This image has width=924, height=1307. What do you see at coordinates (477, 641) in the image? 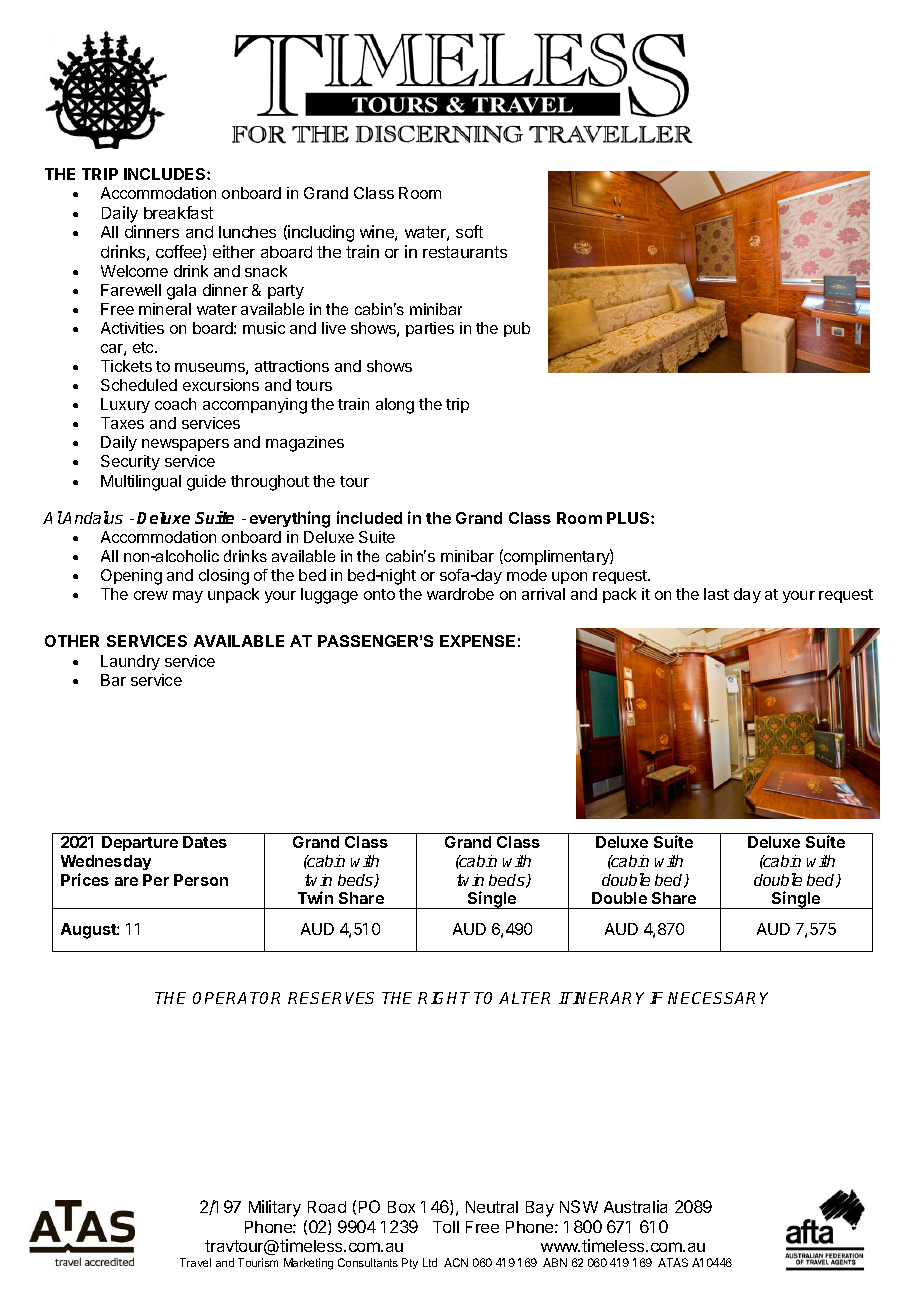
I see `EXPENSE` at bounding box center [477, 641].
